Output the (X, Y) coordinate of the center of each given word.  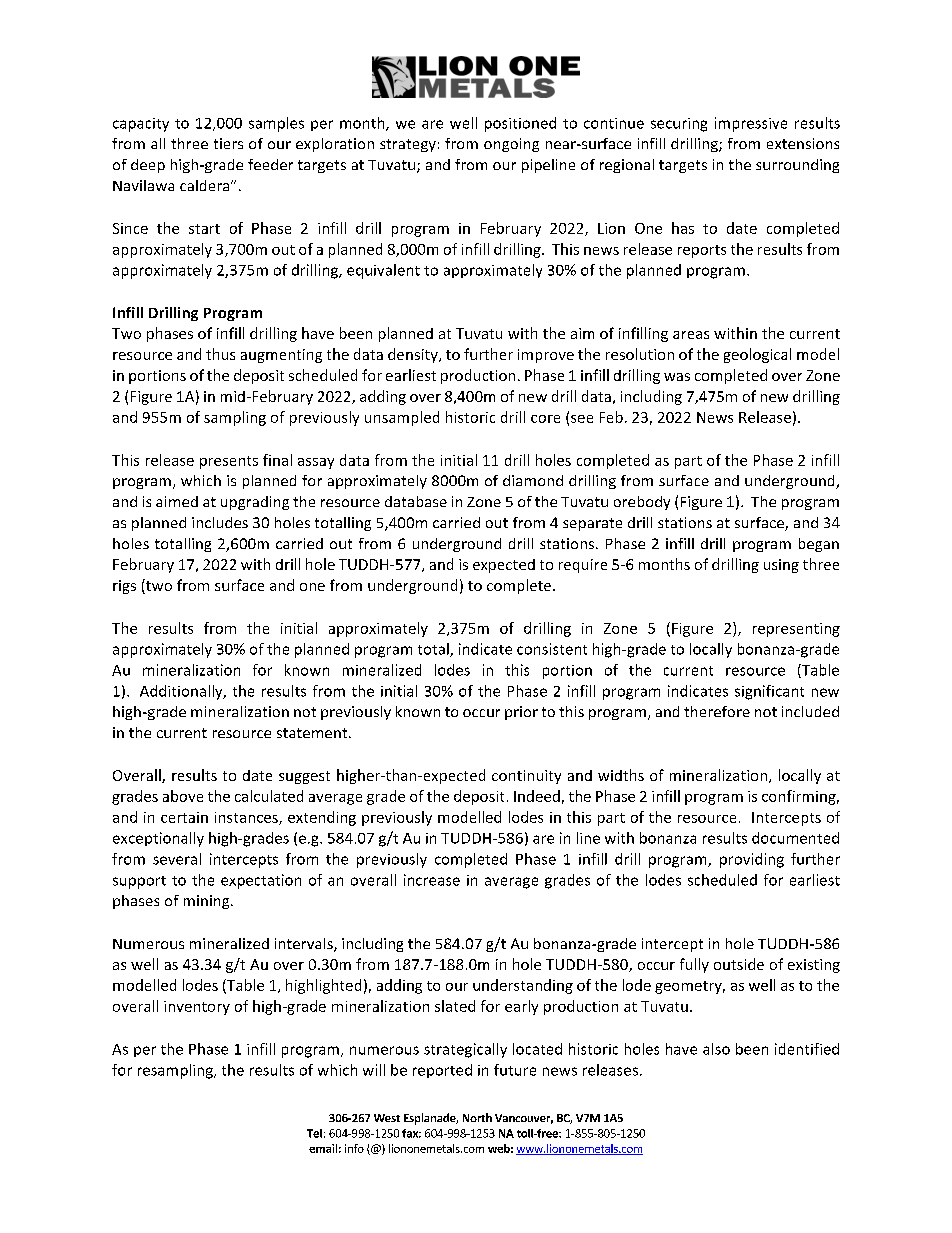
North (477, 1117)
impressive (751, 124)
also (716, 1049)
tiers (228, 143)
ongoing (511, 145)
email (323, 1148)
